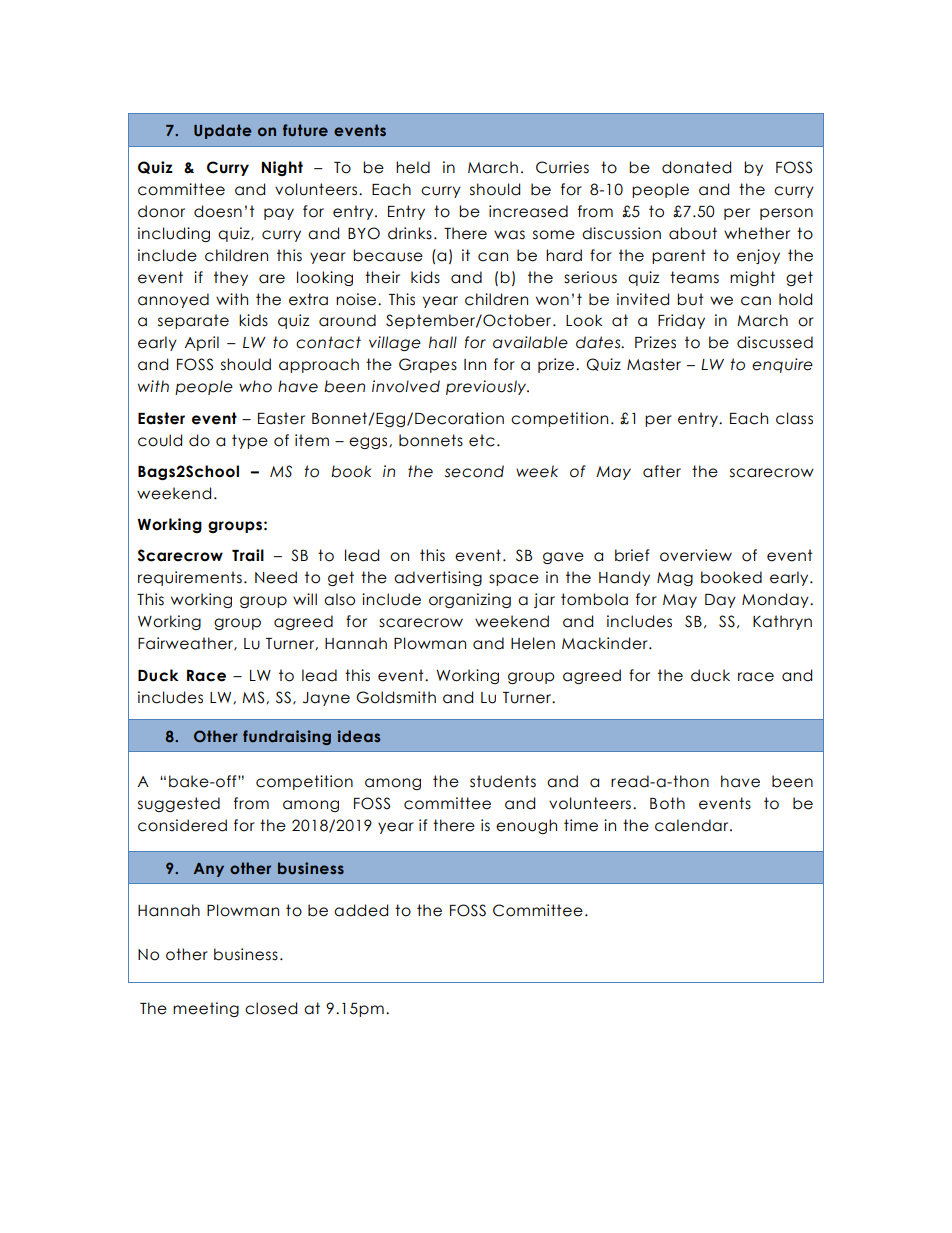 Image resolution: width=952 pixels, height=1233 pixels. What do you see at coordinates (361, 910) in the screenshot?
I see `added` at bounding box center [361, 910].
